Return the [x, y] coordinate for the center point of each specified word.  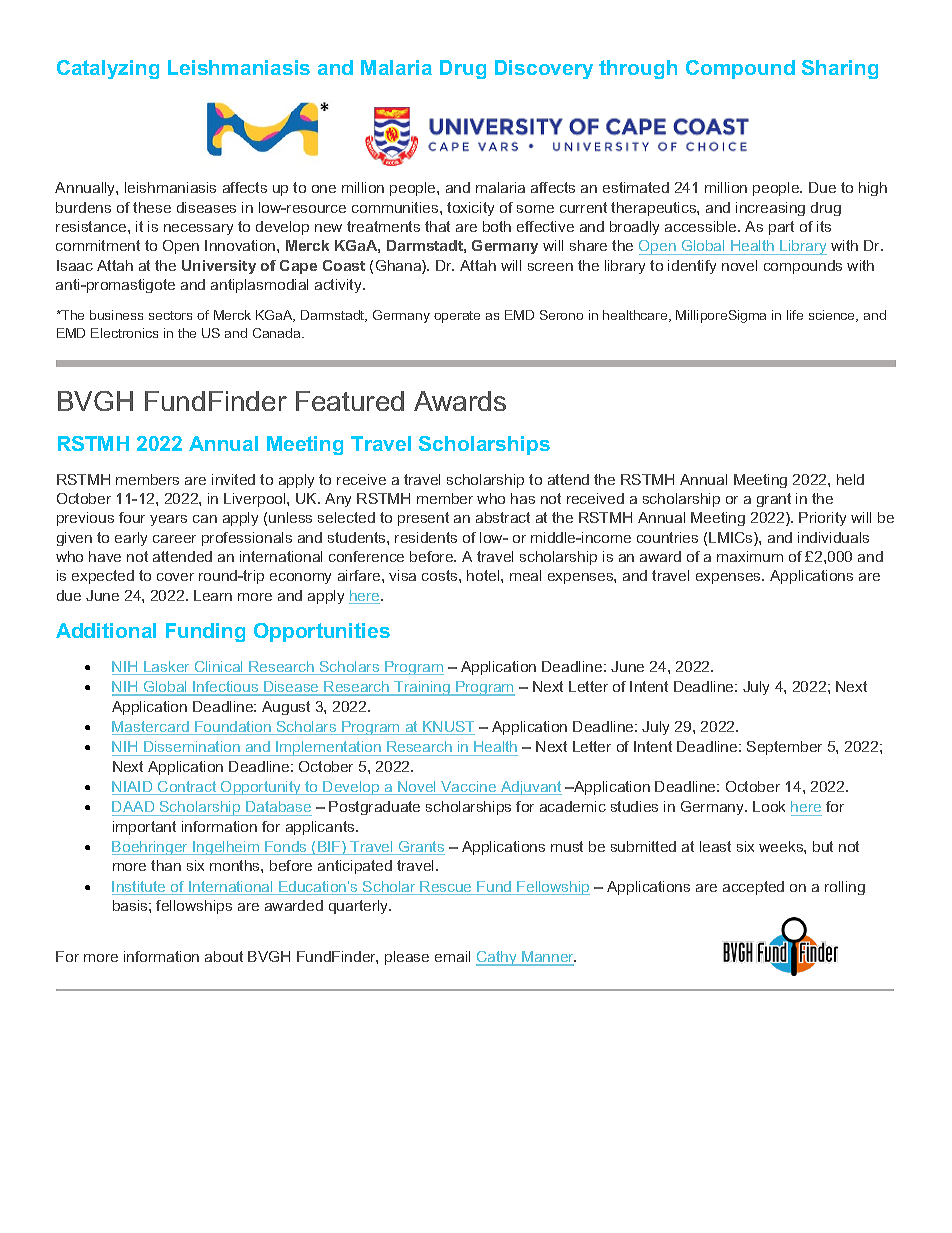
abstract [503, 517]
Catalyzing [108, 69]
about [224, 956]
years [168, 520]
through [638, 69]
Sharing [840, 69]
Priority [822, 519]
